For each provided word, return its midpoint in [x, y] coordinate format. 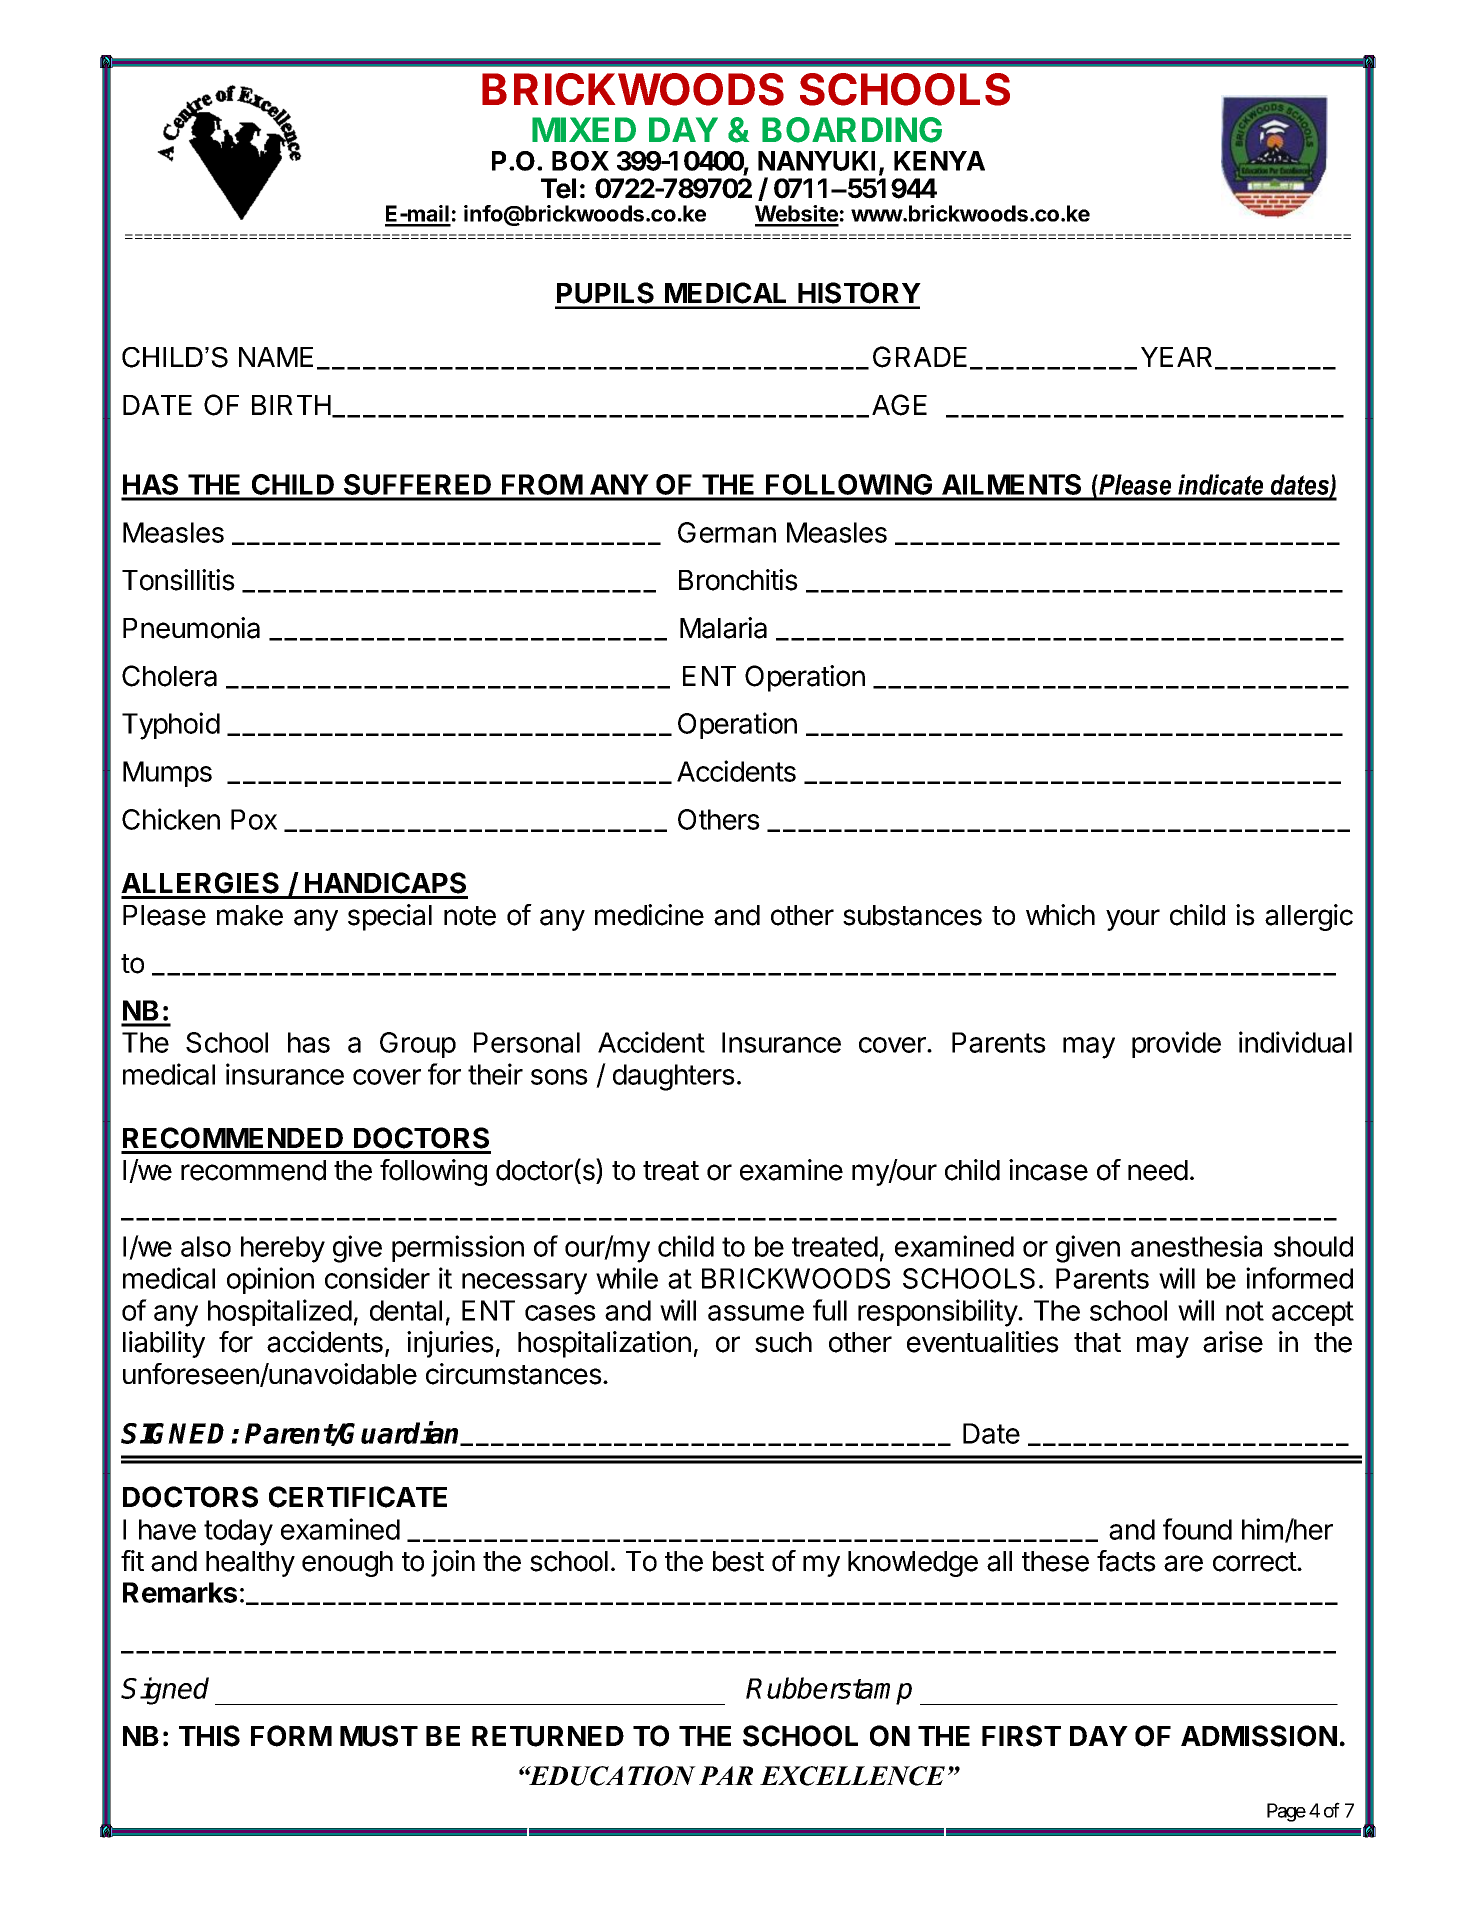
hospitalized [280, 1312]
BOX [580, 161]
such [783, 1342]
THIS [209, 1736]
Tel [558, 188]
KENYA [939, 161]
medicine [649, 915]
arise [1233, 1342]
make [250, 915]
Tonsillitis [178, 580]
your [1133, 920]
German [727, 532]
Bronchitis [738, 580]
